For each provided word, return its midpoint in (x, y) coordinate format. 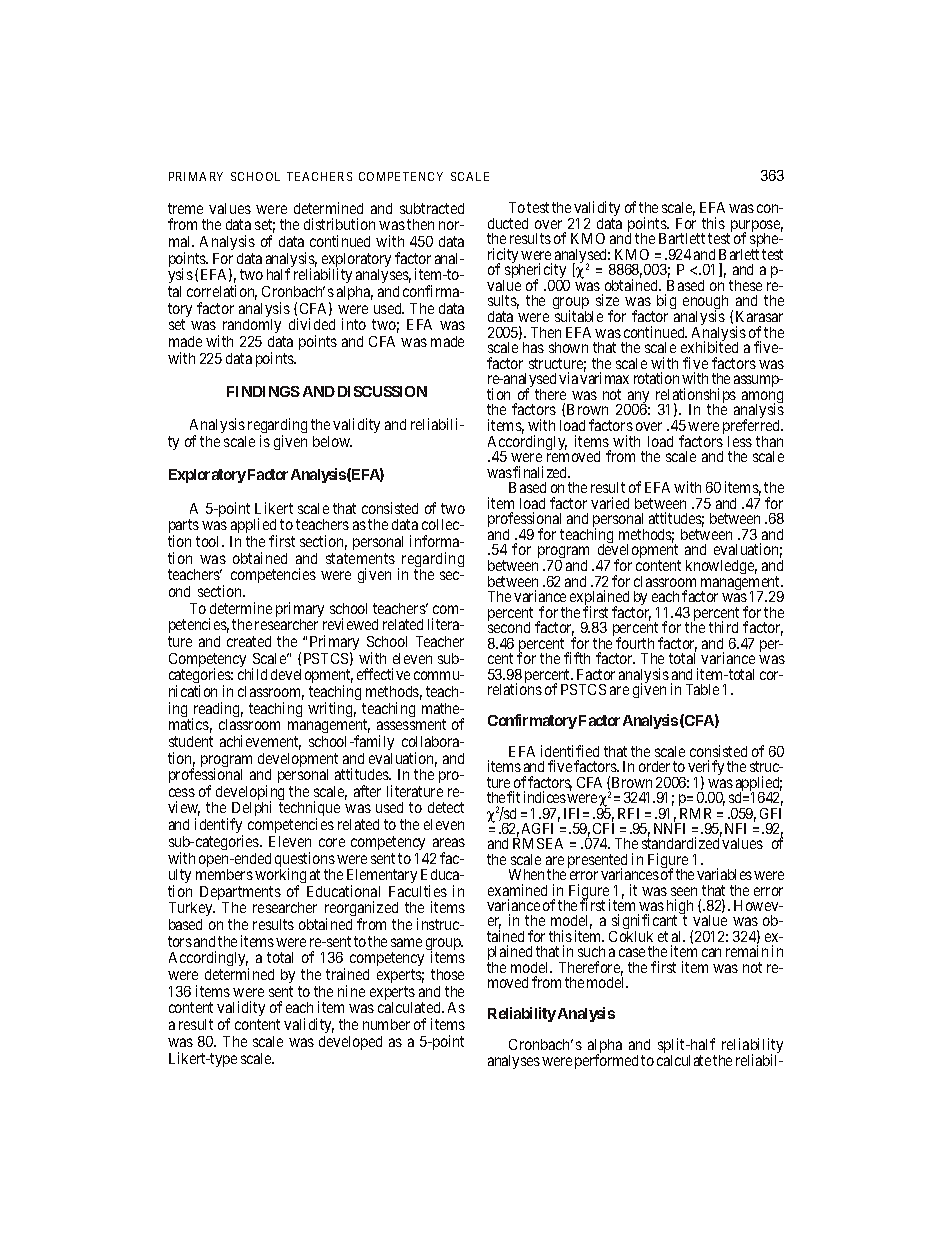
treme (185, 208)
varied (610, 503)
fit (513, 797)
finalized (541, 472)
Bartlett (682, 238)
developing (250, 794)
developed (350, 1043)
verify (706, 769)
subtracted (432, 208)
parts (184, 528)
